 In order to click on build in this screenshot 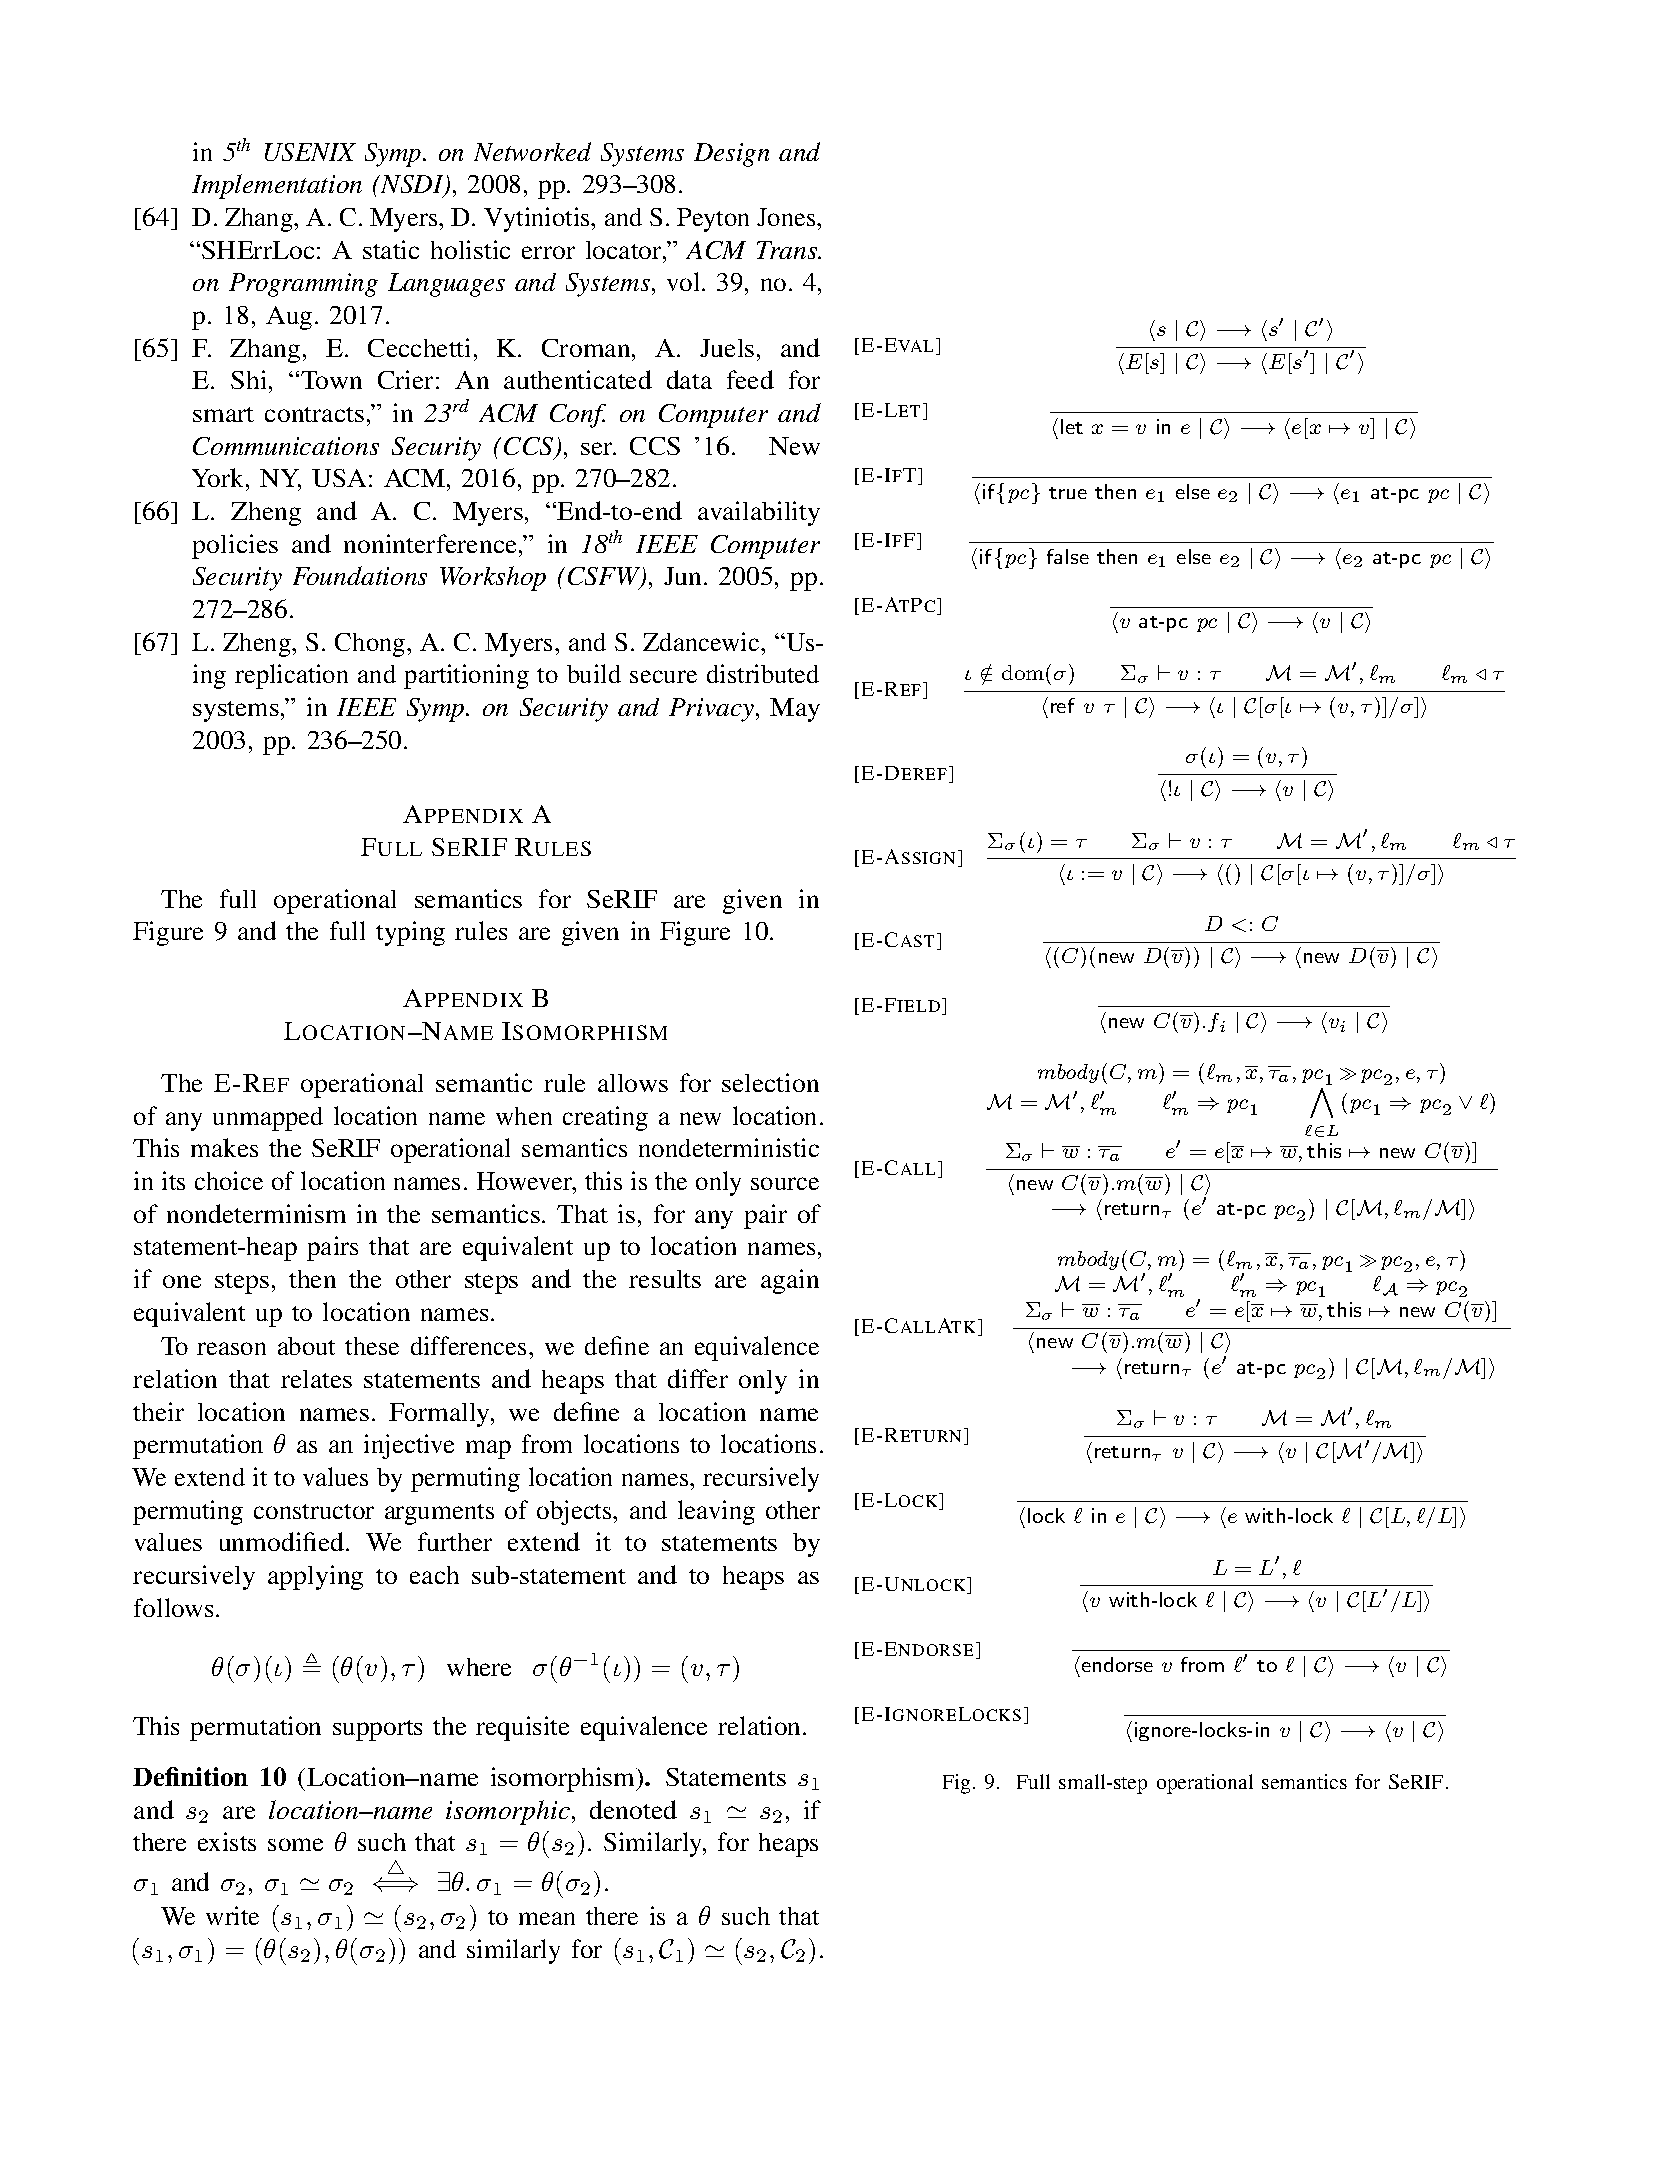, I will do `click(594, 673)`.
